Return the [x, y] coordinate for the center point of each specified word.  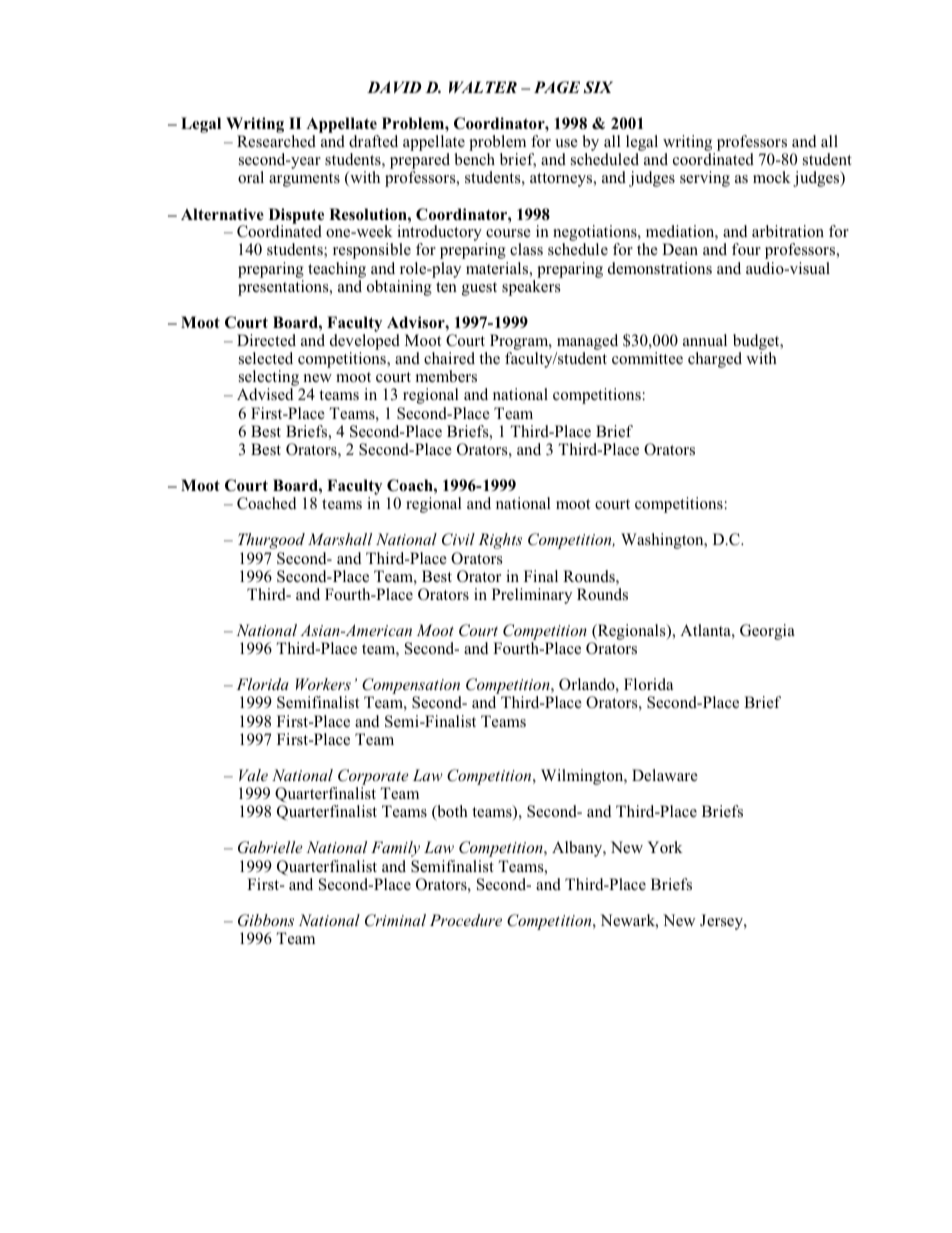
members [446, 376]
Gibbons [266, 920]
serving [705, 179]
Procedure [466, 920]
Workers [323, 684]
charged [715, 360]
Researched [276, 141]
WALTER [483, 87]
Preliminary [532, 596]
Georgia [767, 632]
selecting [270, 379]
